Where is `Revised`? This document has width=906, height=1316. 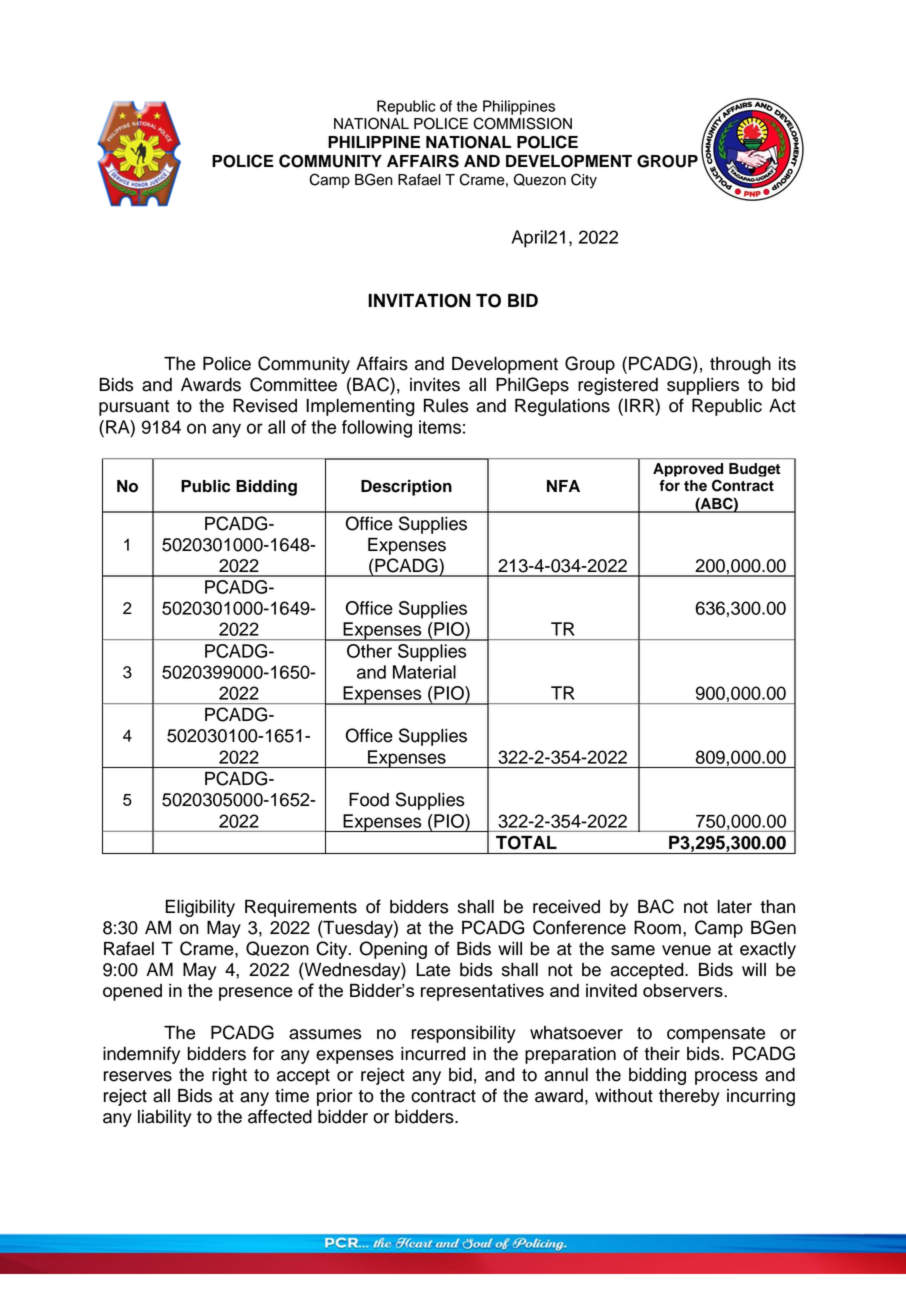
Revised is located at coordinates (265, 406).
